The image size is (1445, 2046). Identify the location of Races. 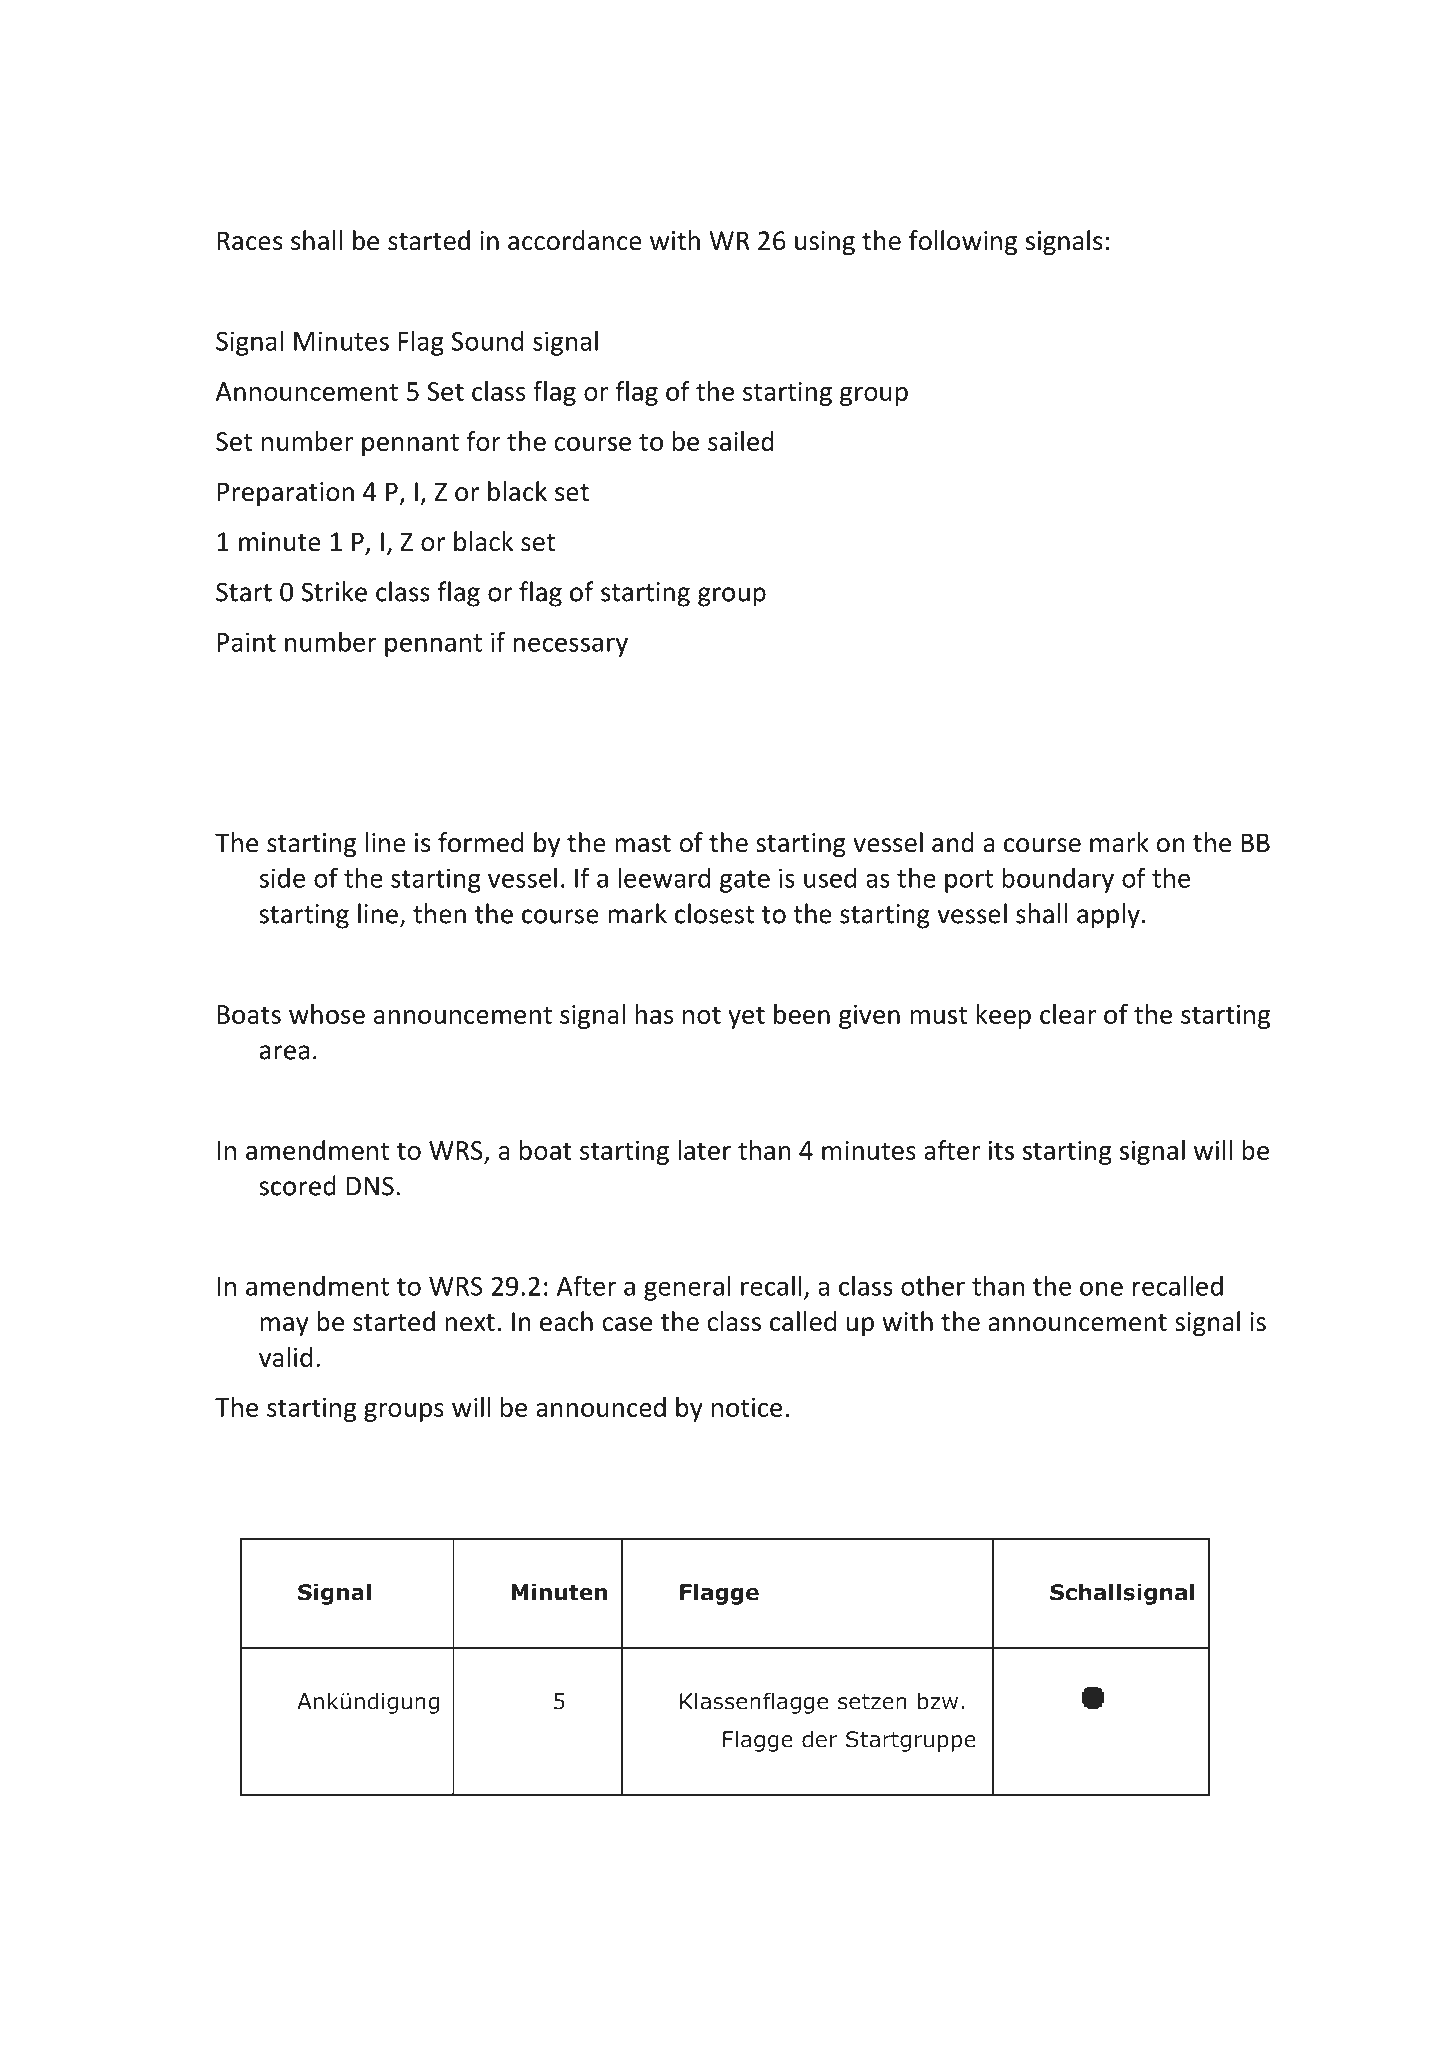
(249, 241).
